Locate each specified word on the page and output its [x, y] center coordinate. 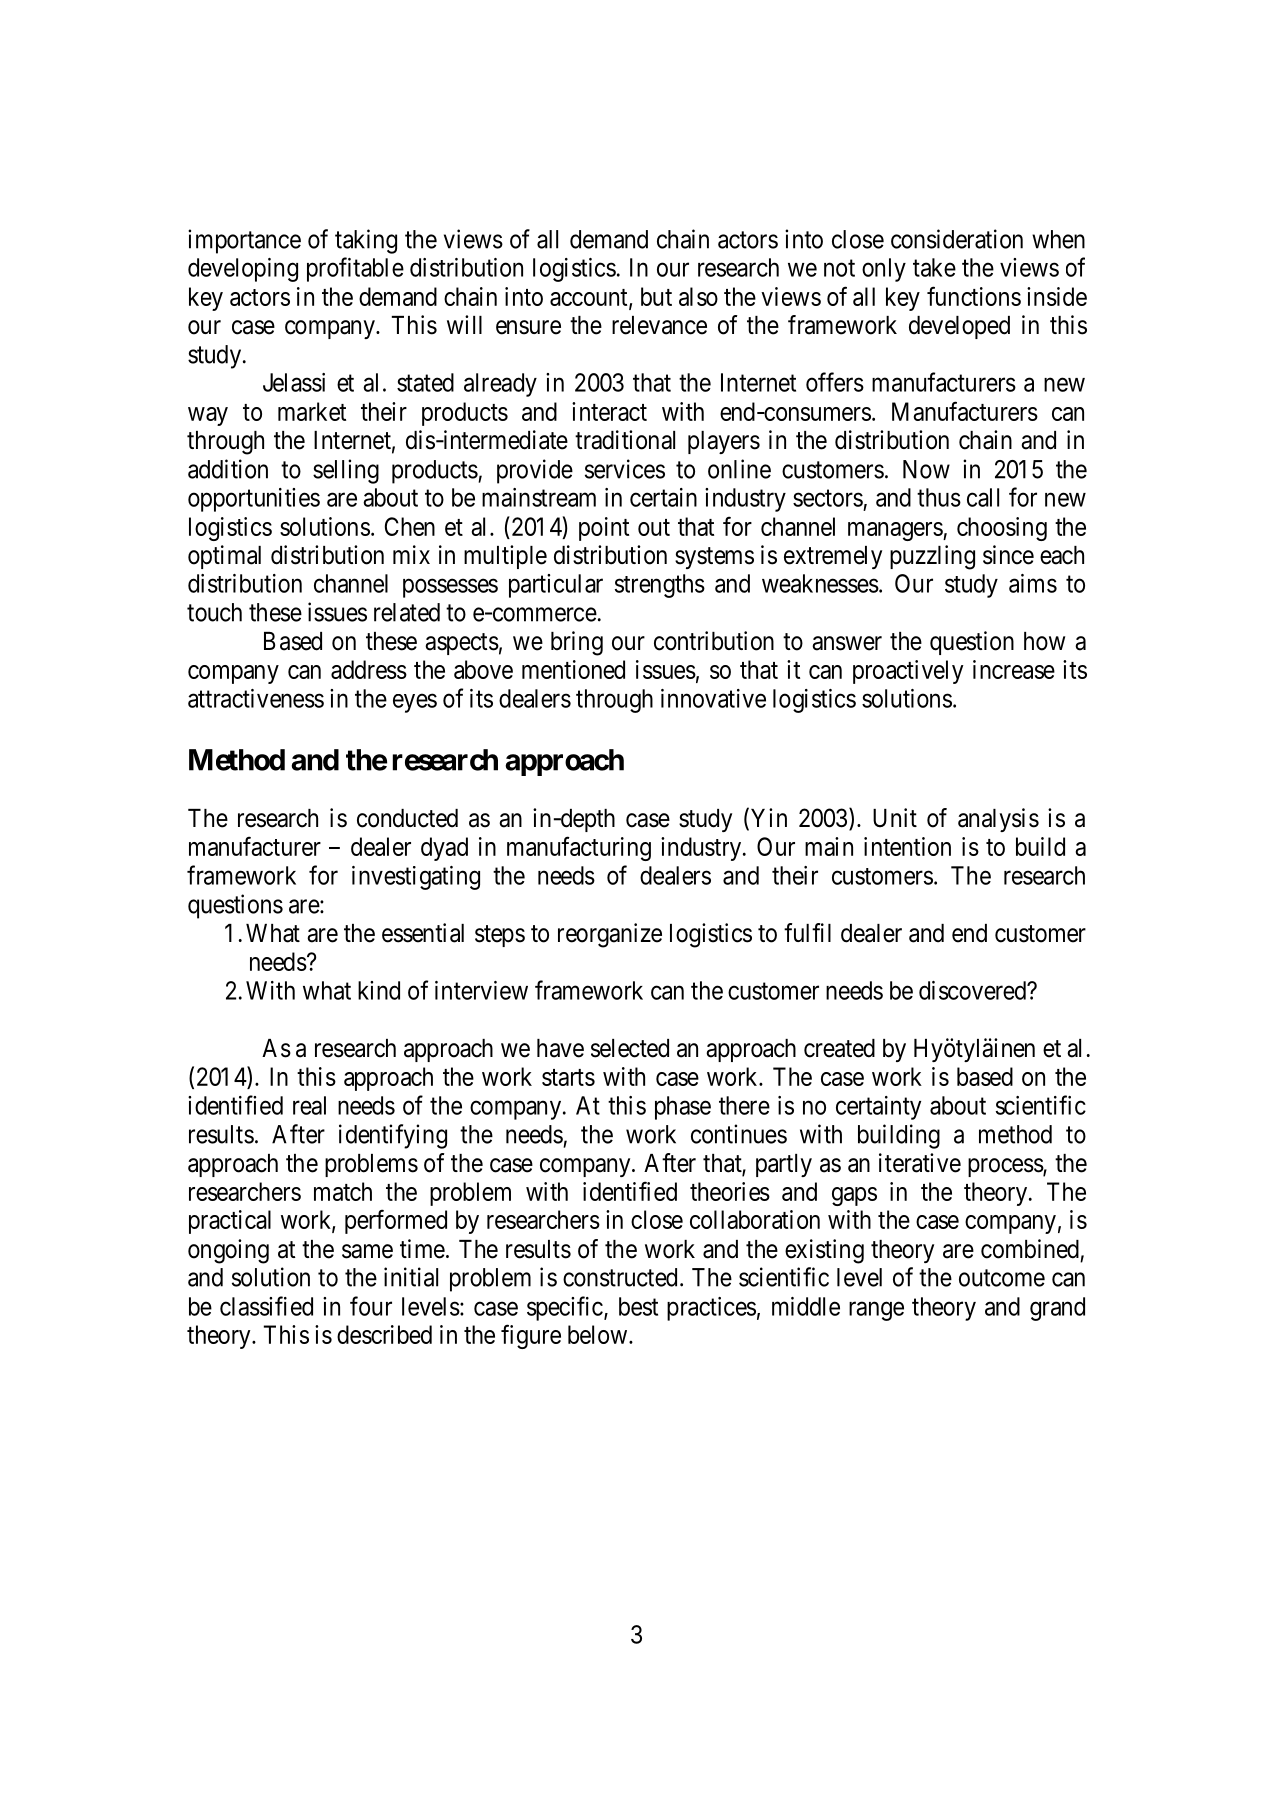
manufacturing [579, 848]
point [604, 529]
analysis [998, 820]
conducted [407, 818]
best [638, 1306]
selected [630, 1048]
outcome [1002, 1278]
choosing [1002, 529]
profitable [355, 269]
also [698, 296]
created [839, 1048]
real [309, 1105]
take [934, 267]
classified [266, 1306]
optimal [224, 557]
